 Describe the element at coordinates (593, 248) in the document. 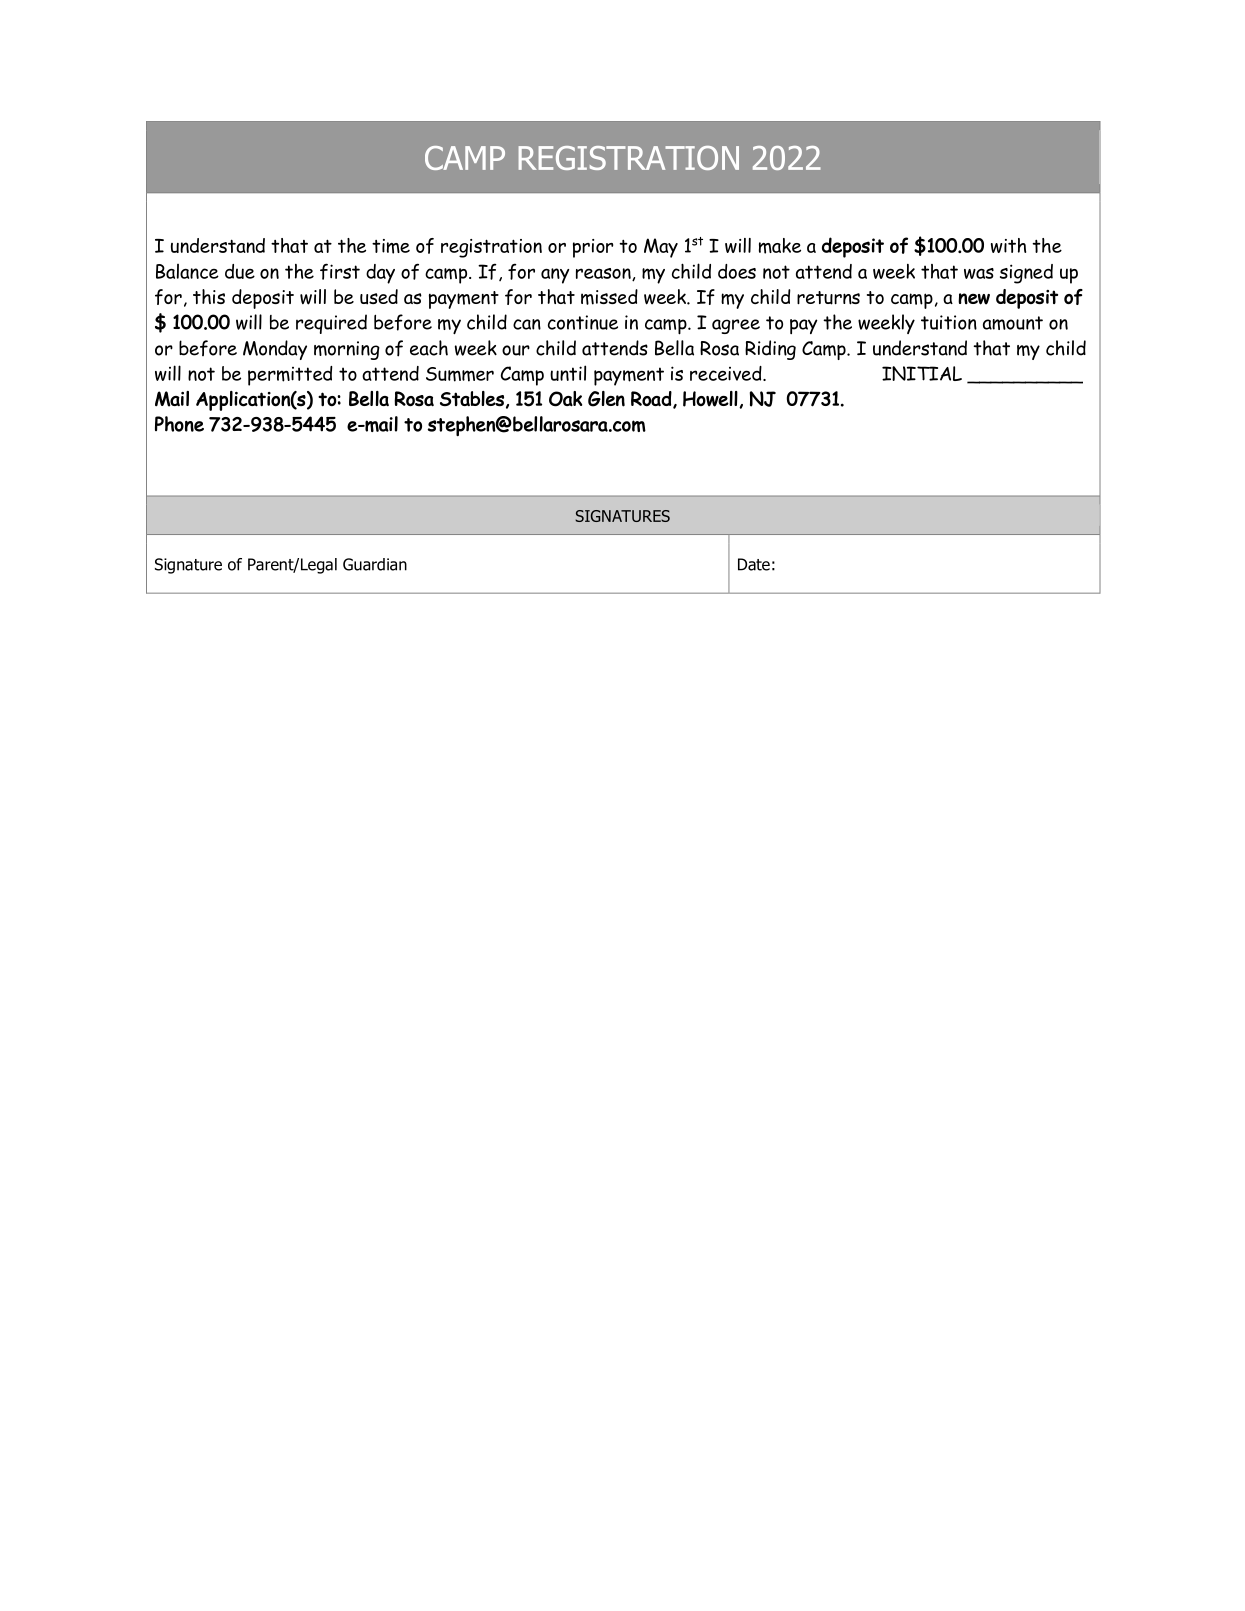

I see `prior` at that location.
